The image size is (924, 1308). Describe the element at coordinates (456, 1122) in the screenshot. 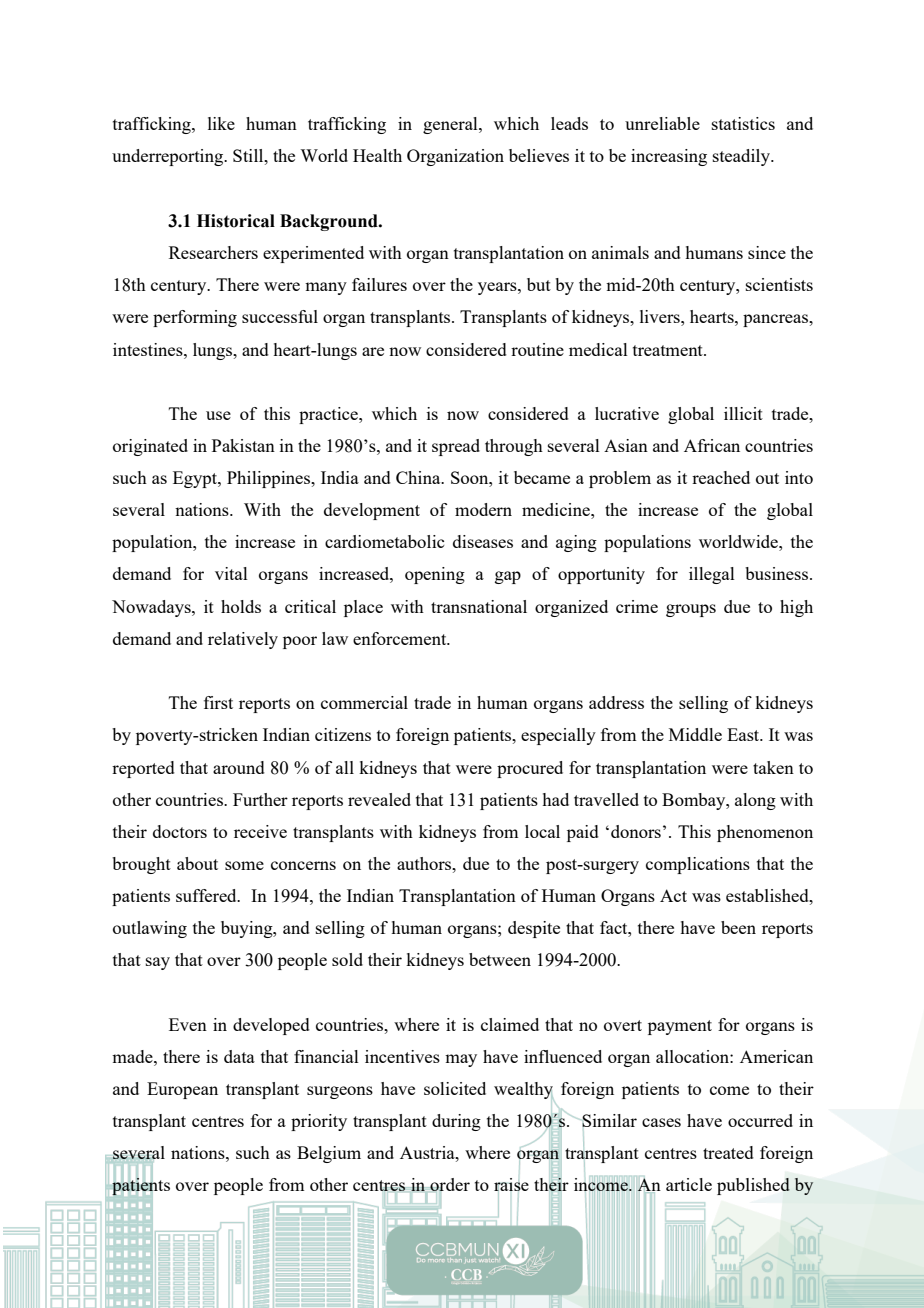

I see `during` at that location.
